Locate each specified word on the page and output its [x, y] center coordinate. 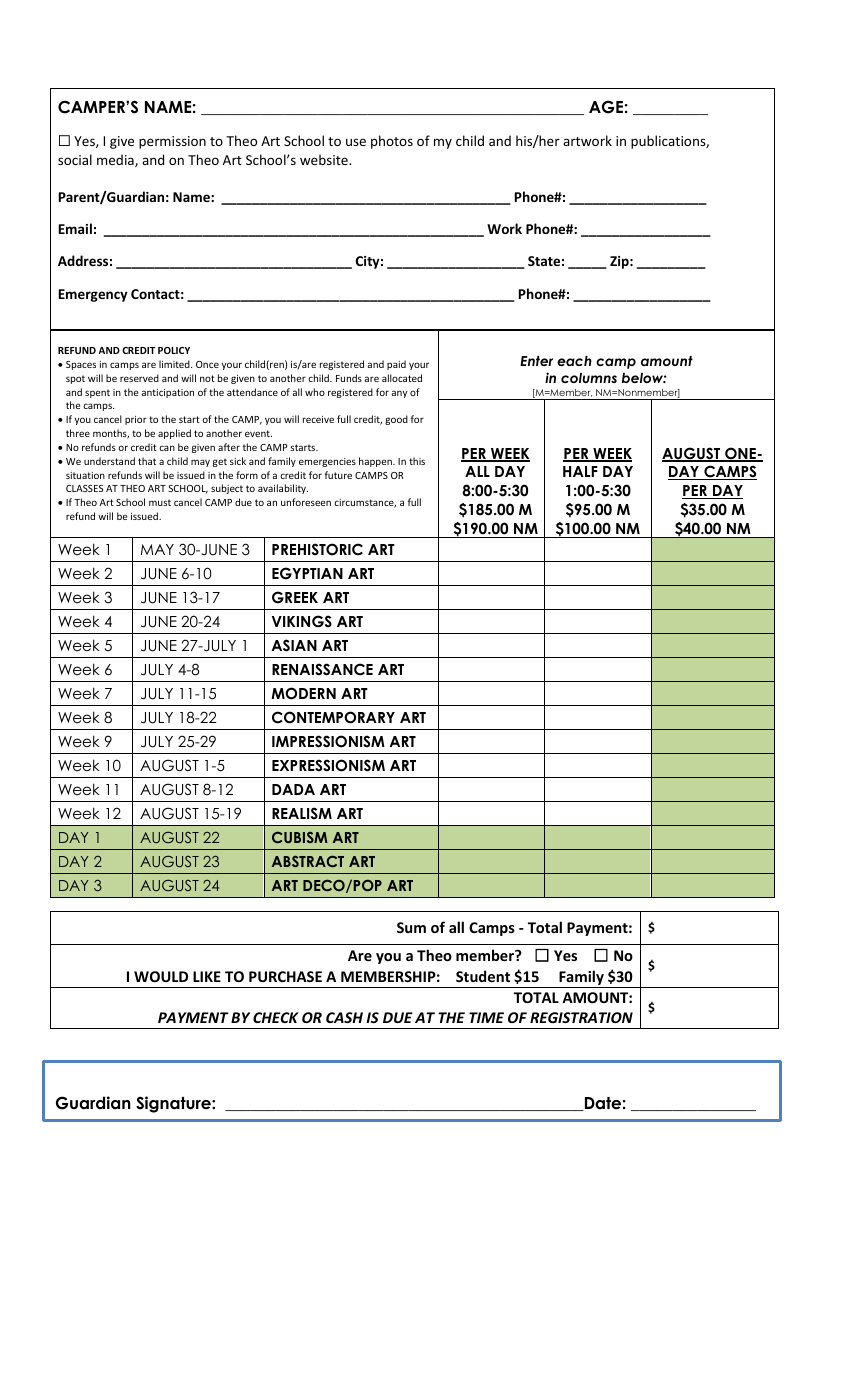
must [160, 502]
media [116, 160]
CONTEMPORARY [333, 717]
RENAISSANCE [322, 669]
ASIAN [294, 645]
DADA [293, 789]
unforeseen [306, 502]
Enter [536, 361]
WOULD [161, 976]
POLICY [174, 350]
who [315, 392]
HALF [580, 471]
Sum [411, 927]
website [325, 159]
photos [392, 142]
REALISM [302, 813]
